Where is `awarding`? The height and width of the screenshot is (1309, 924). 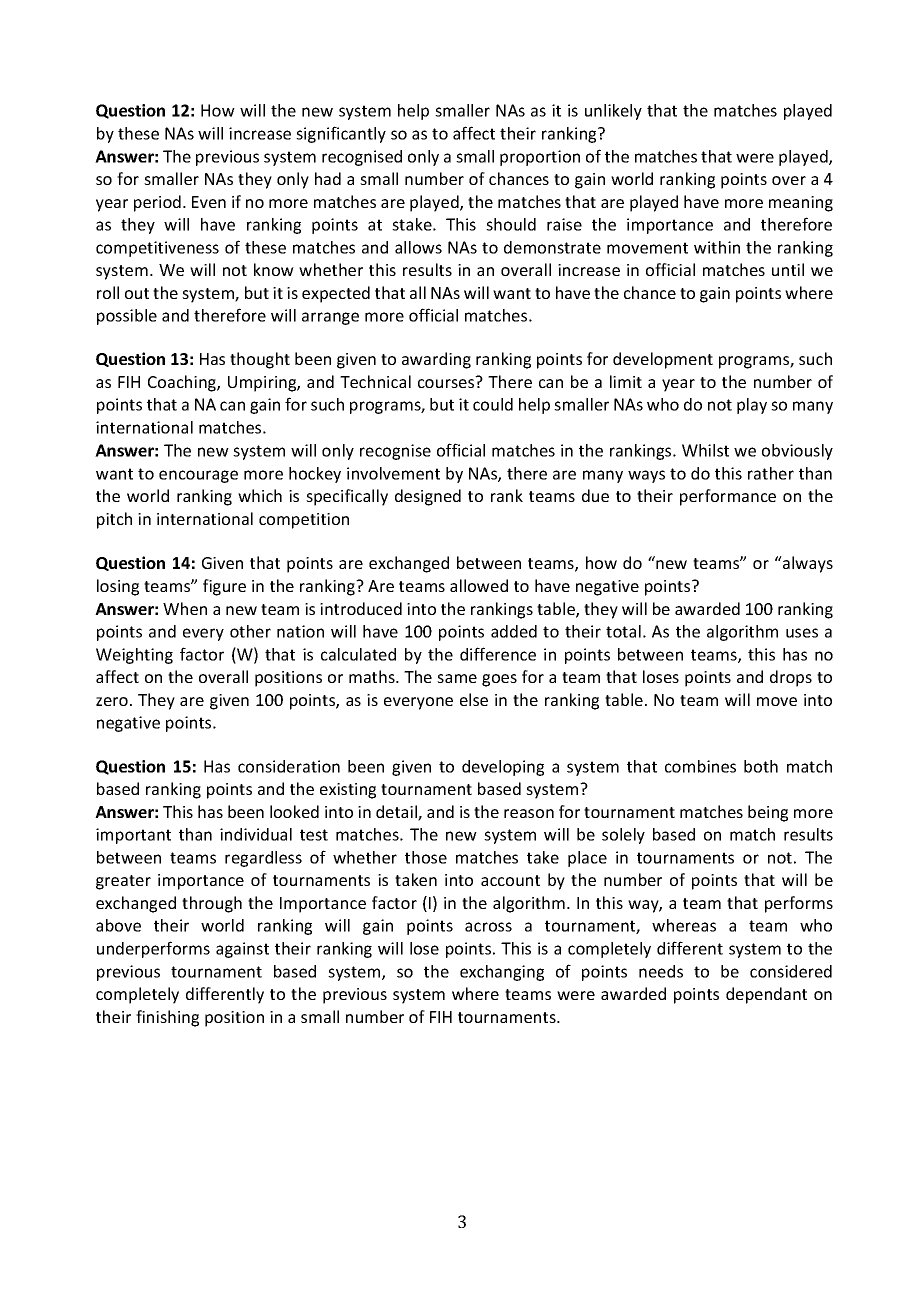
awarding is located at coordinates (436, 360).
